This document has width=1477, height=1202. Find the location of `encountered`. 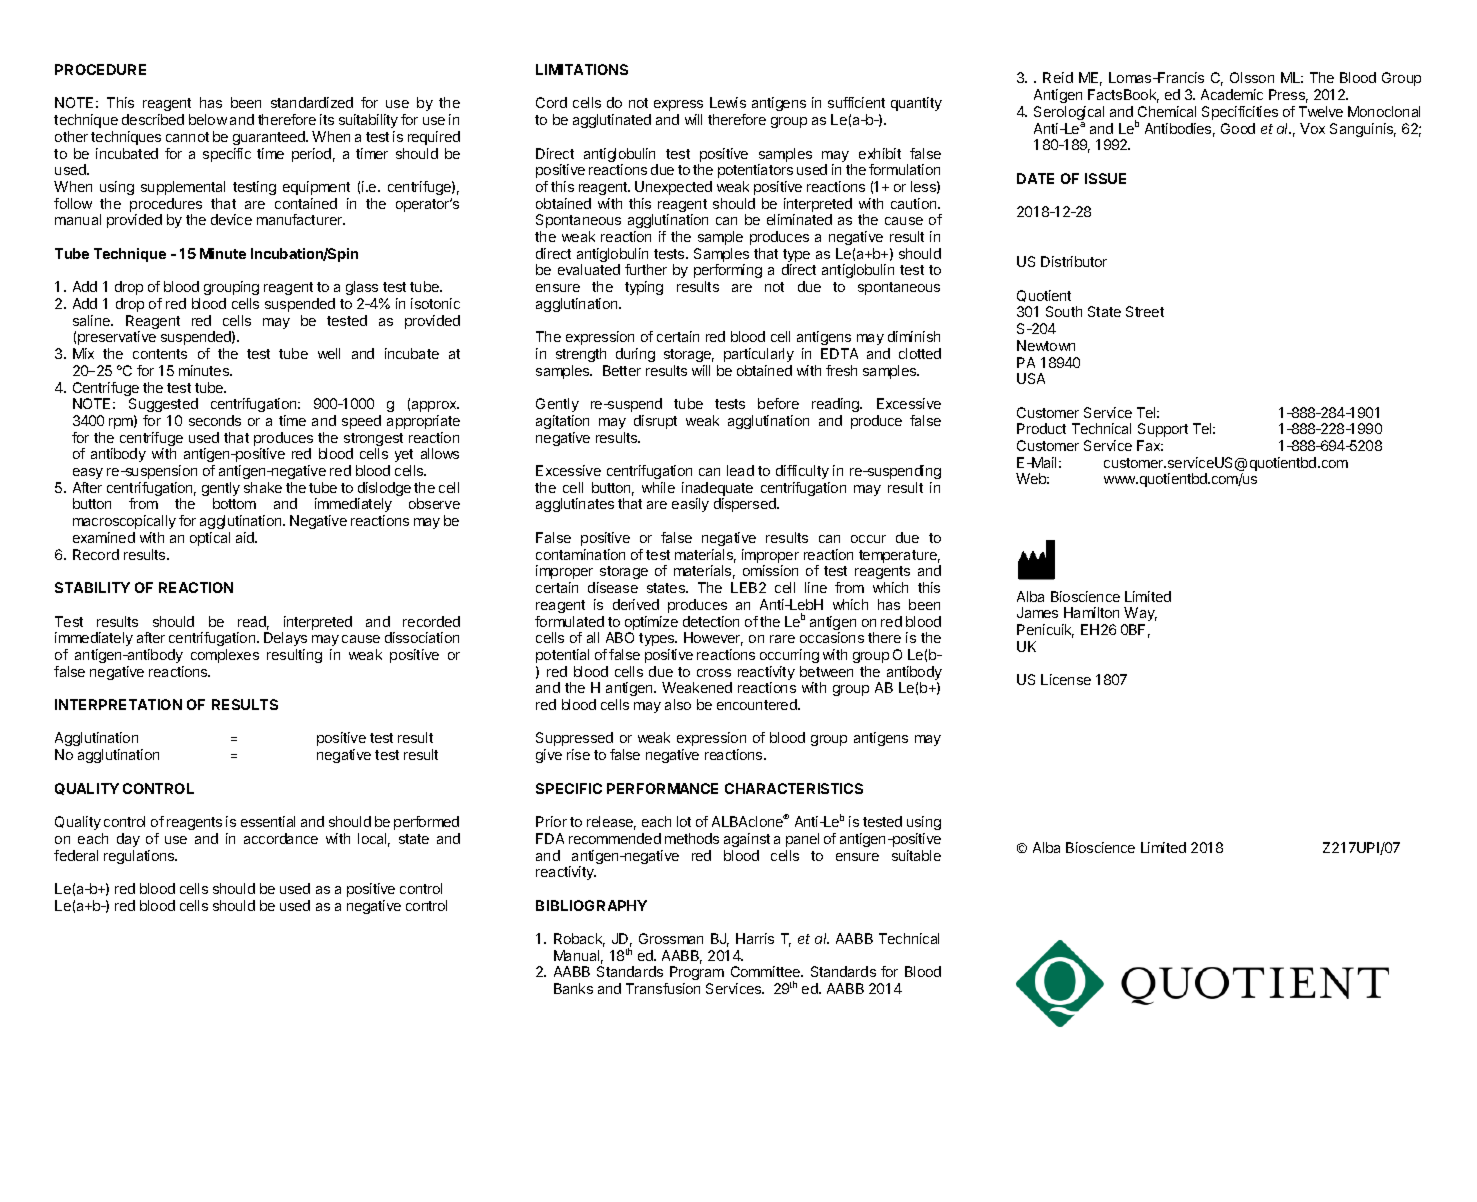

encountered is located at coordinates (758, 704).
